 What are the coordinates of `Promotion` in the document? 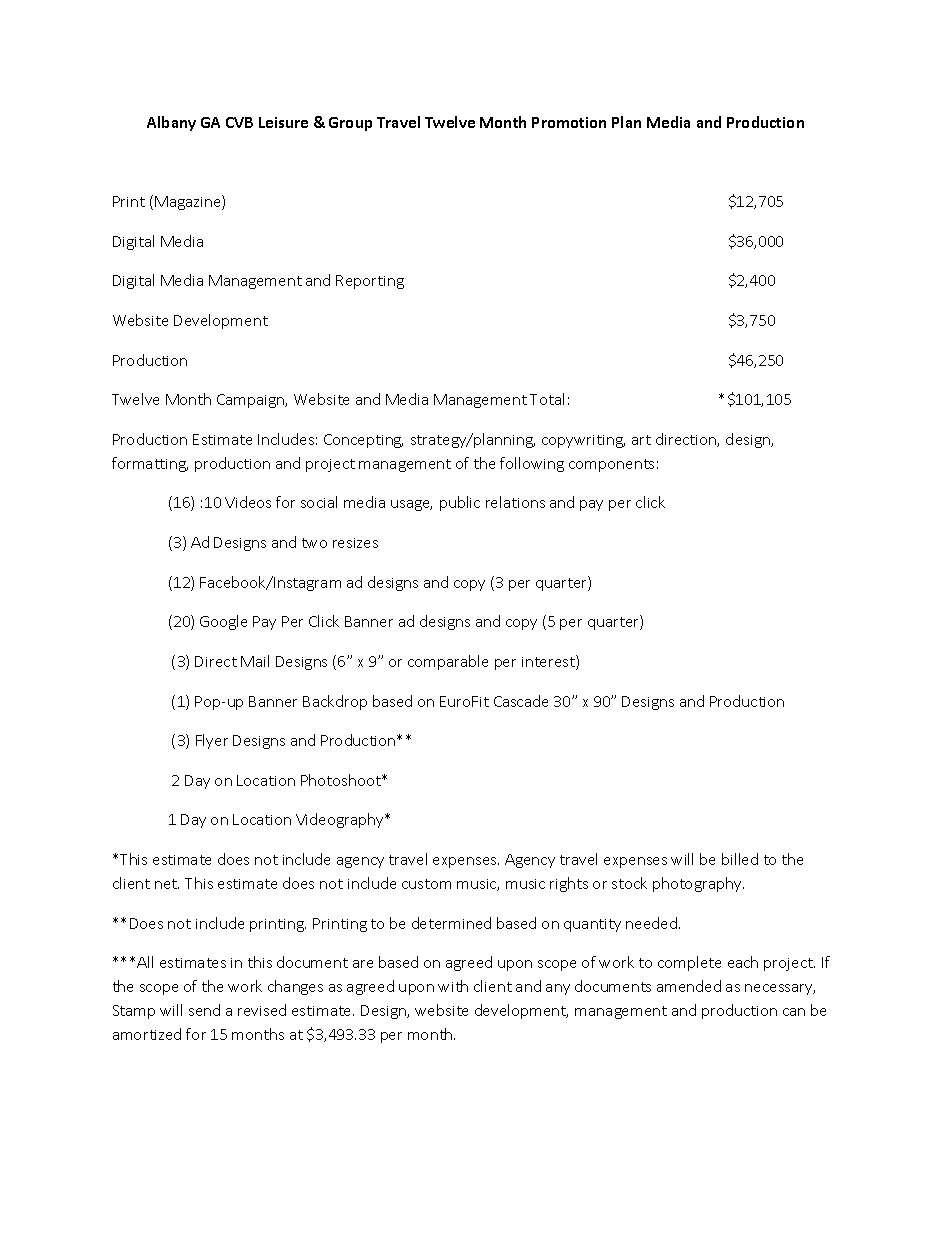 It's located at (569, 122).
